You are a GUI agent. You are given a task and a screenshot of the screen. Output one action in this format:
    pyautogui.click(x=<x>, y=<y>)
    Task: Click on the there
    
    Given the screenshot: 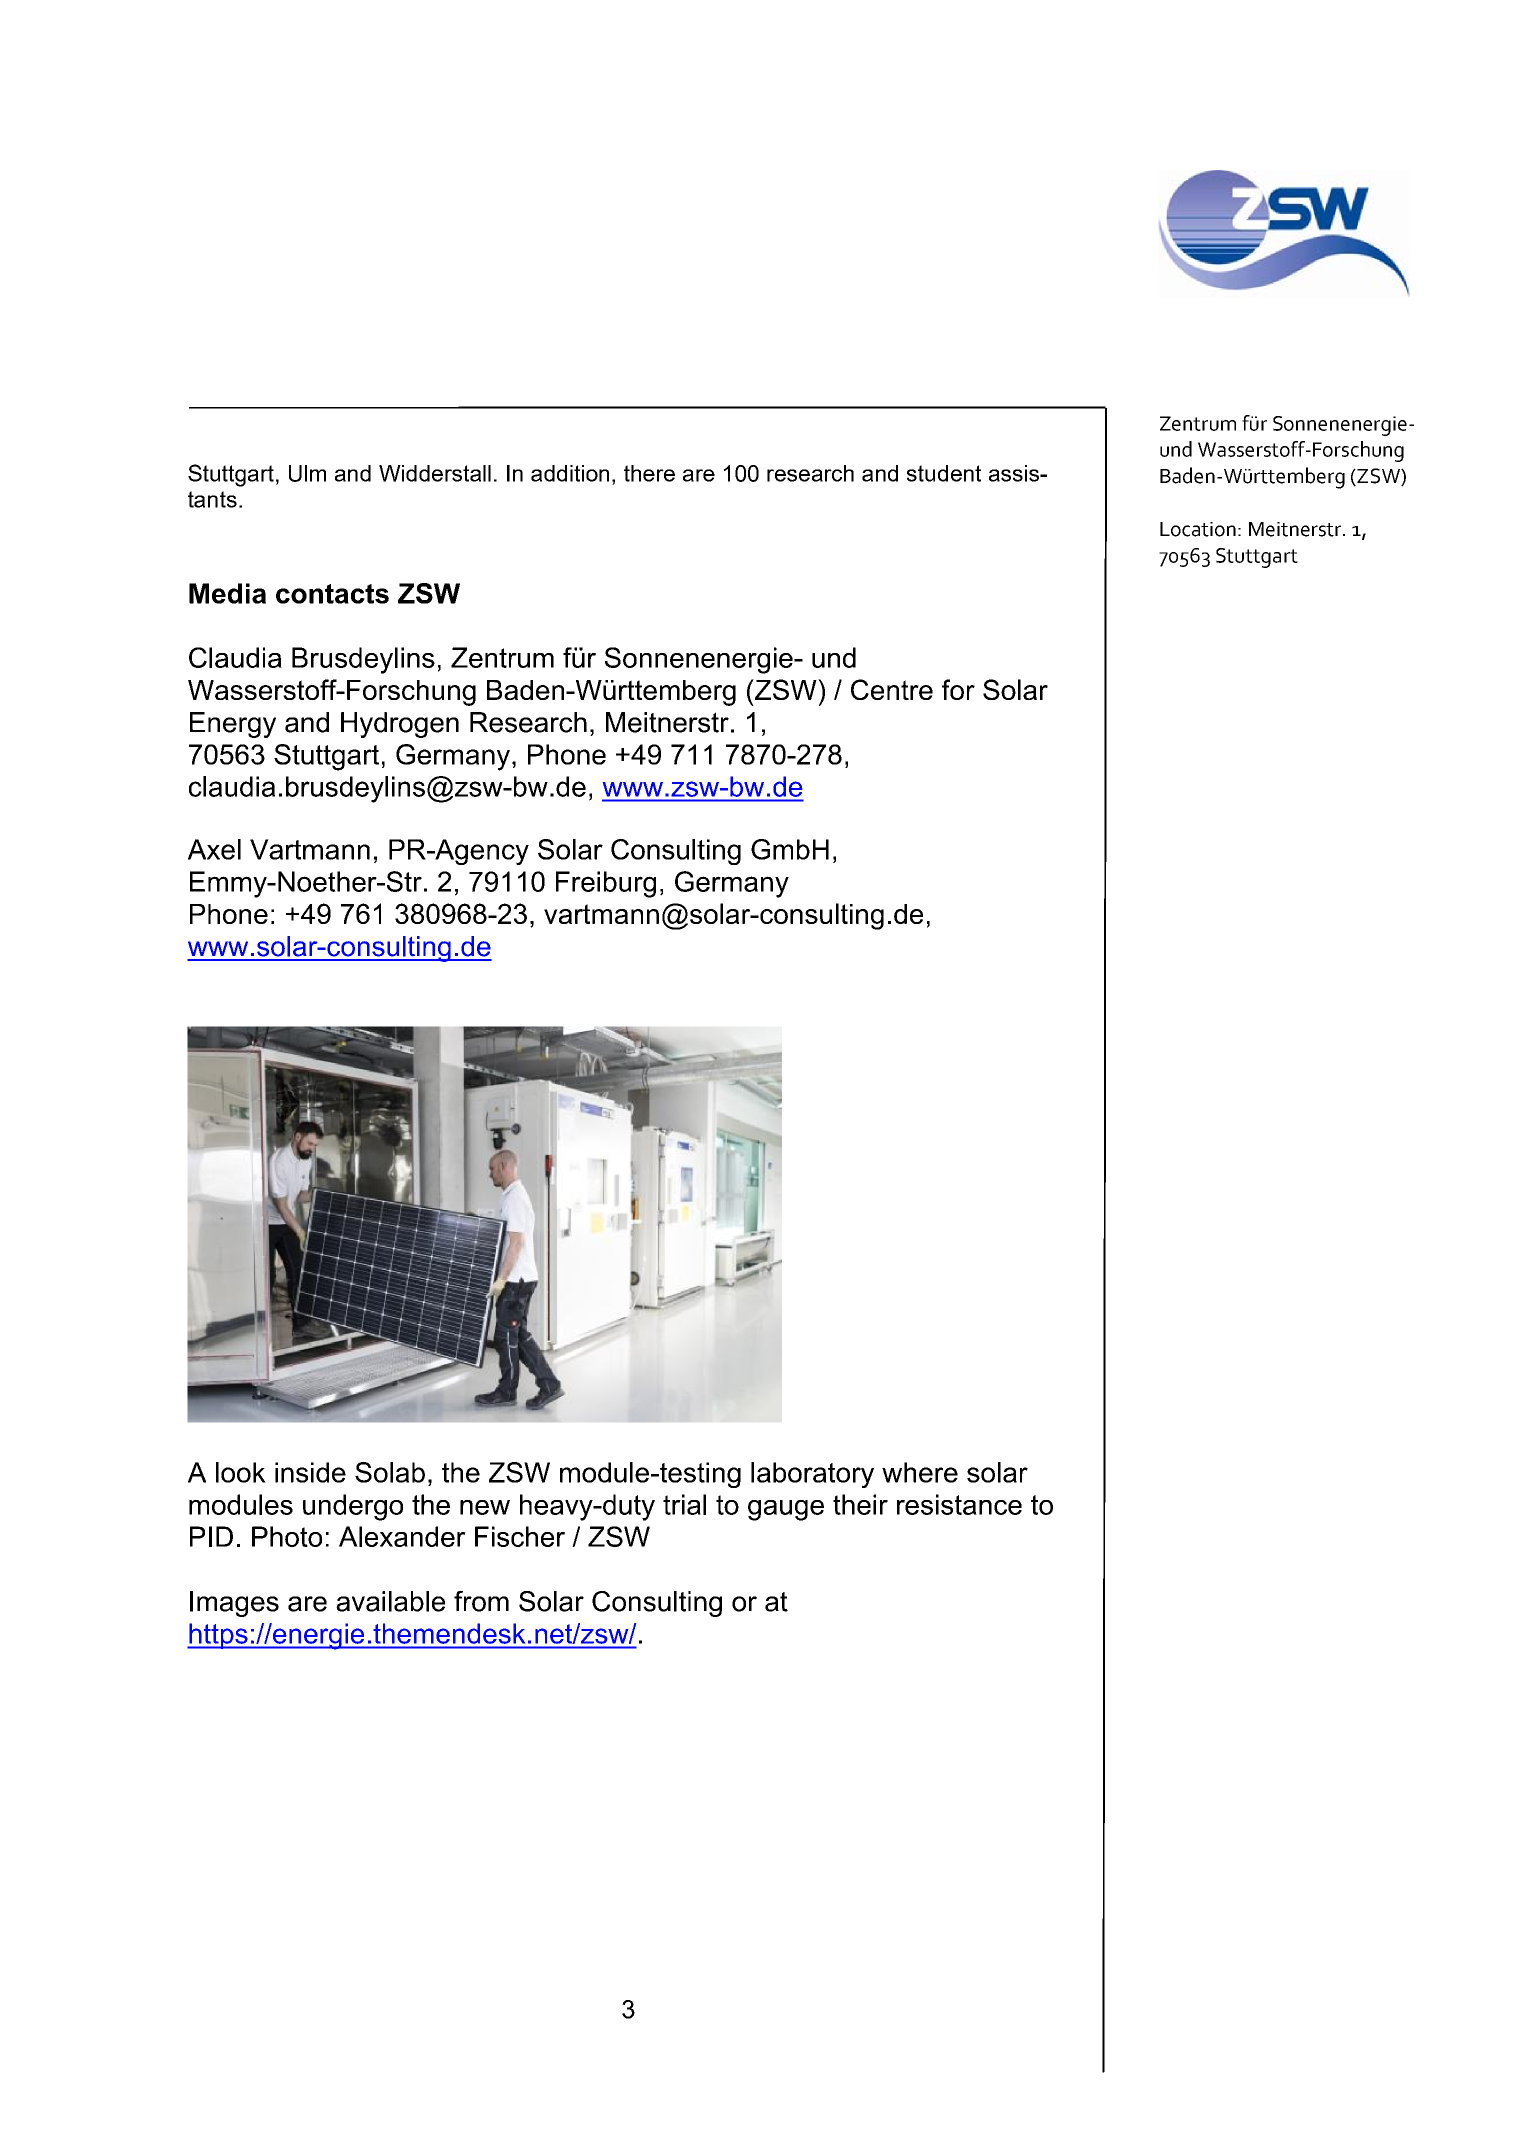 What is the action you would take?
    pyautogui.click(x=649, y=473)
